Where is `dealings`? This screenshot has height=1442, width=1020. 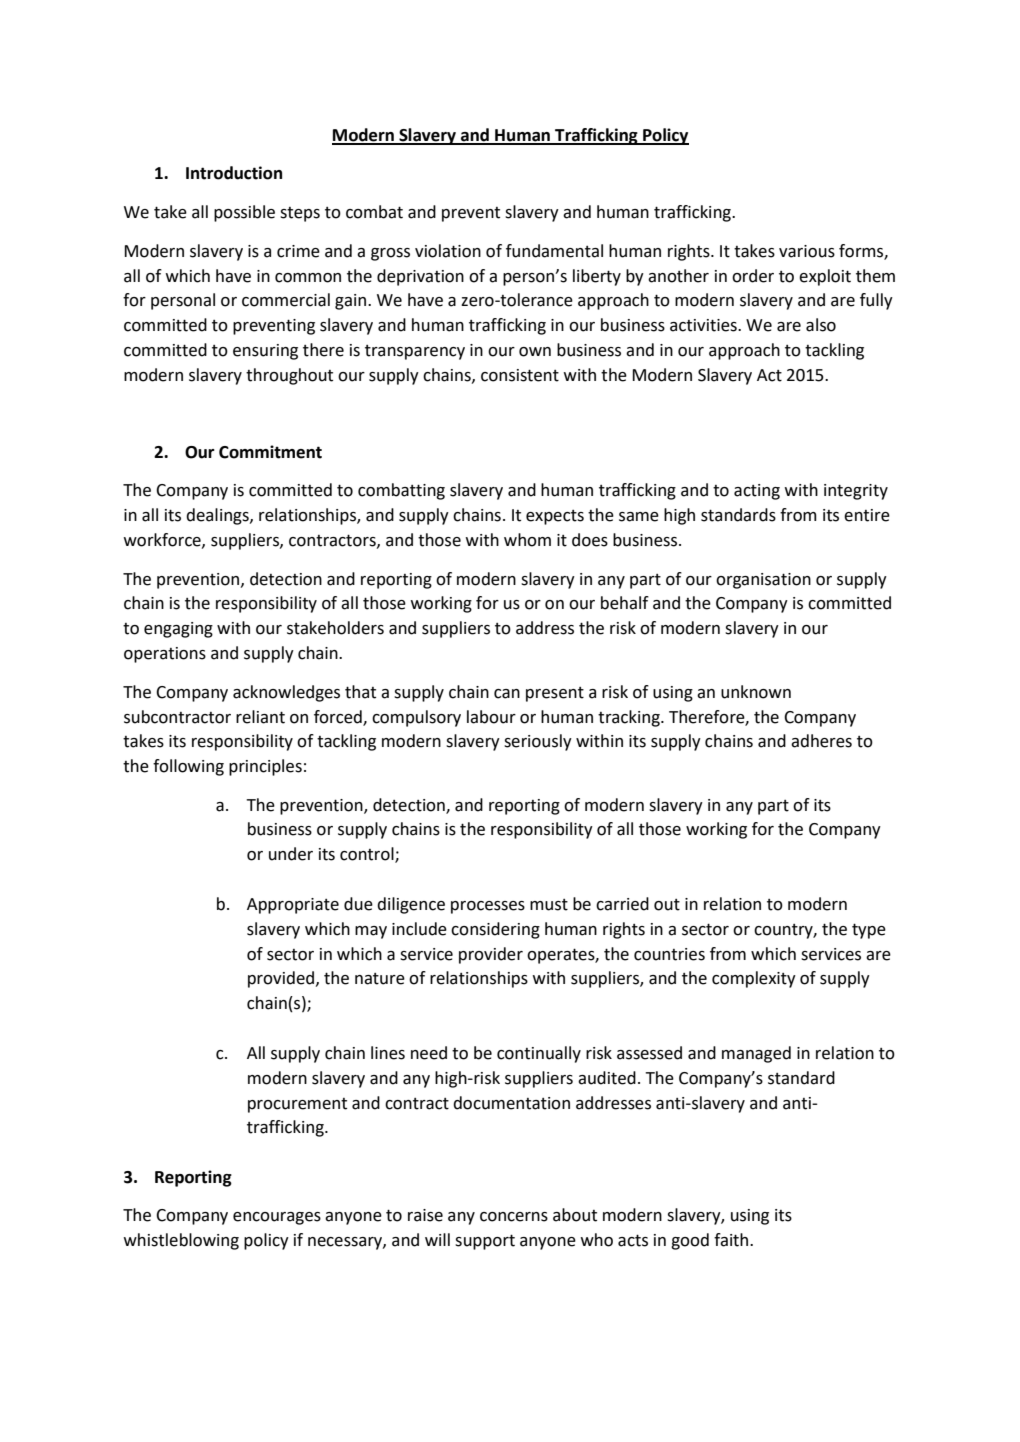 dealings is located at coordinates (218, 516).
